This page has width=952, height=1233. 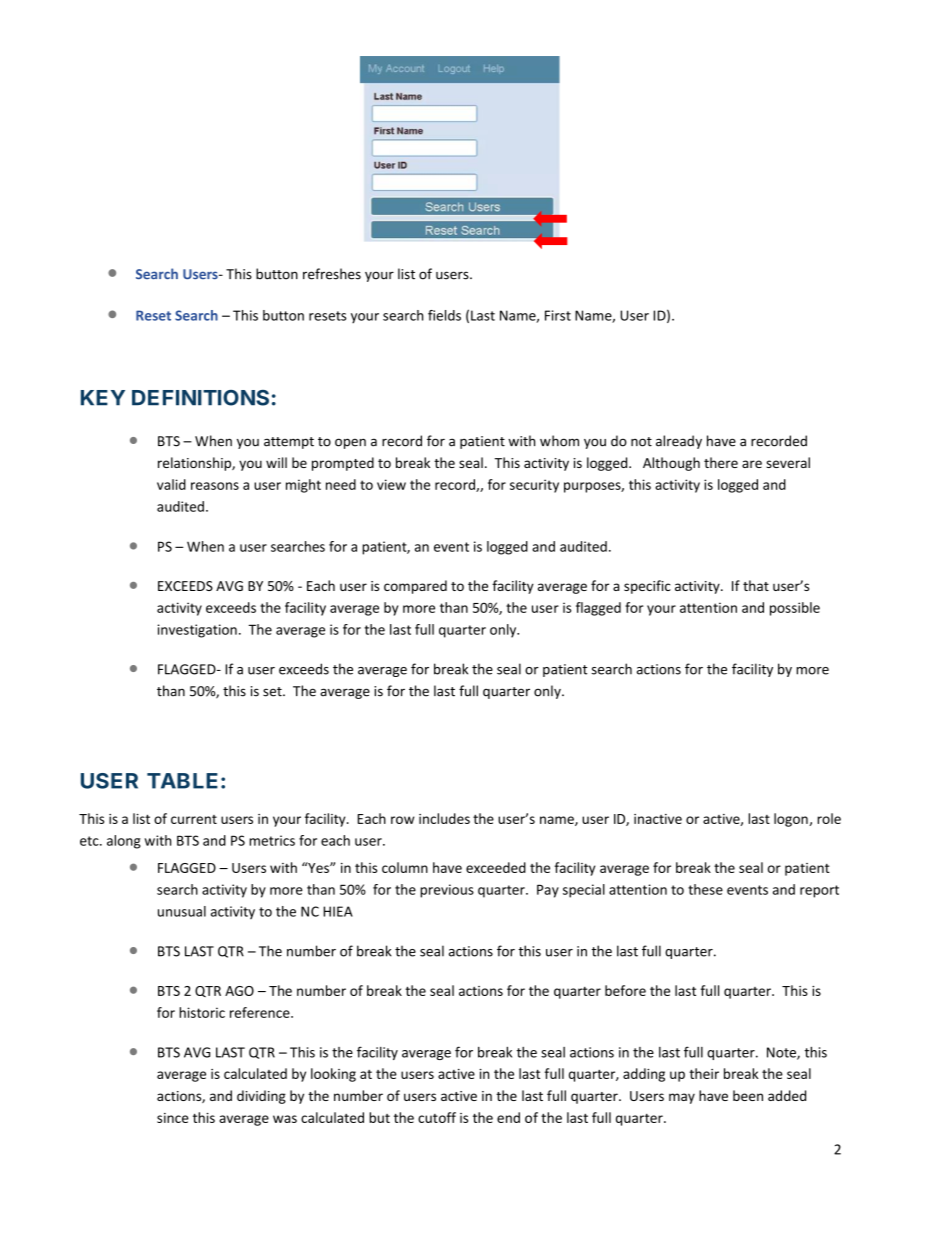 What do you see at coordinates (182, 911) in the page?
I see `unusual` at bounding box center [182, 911].
